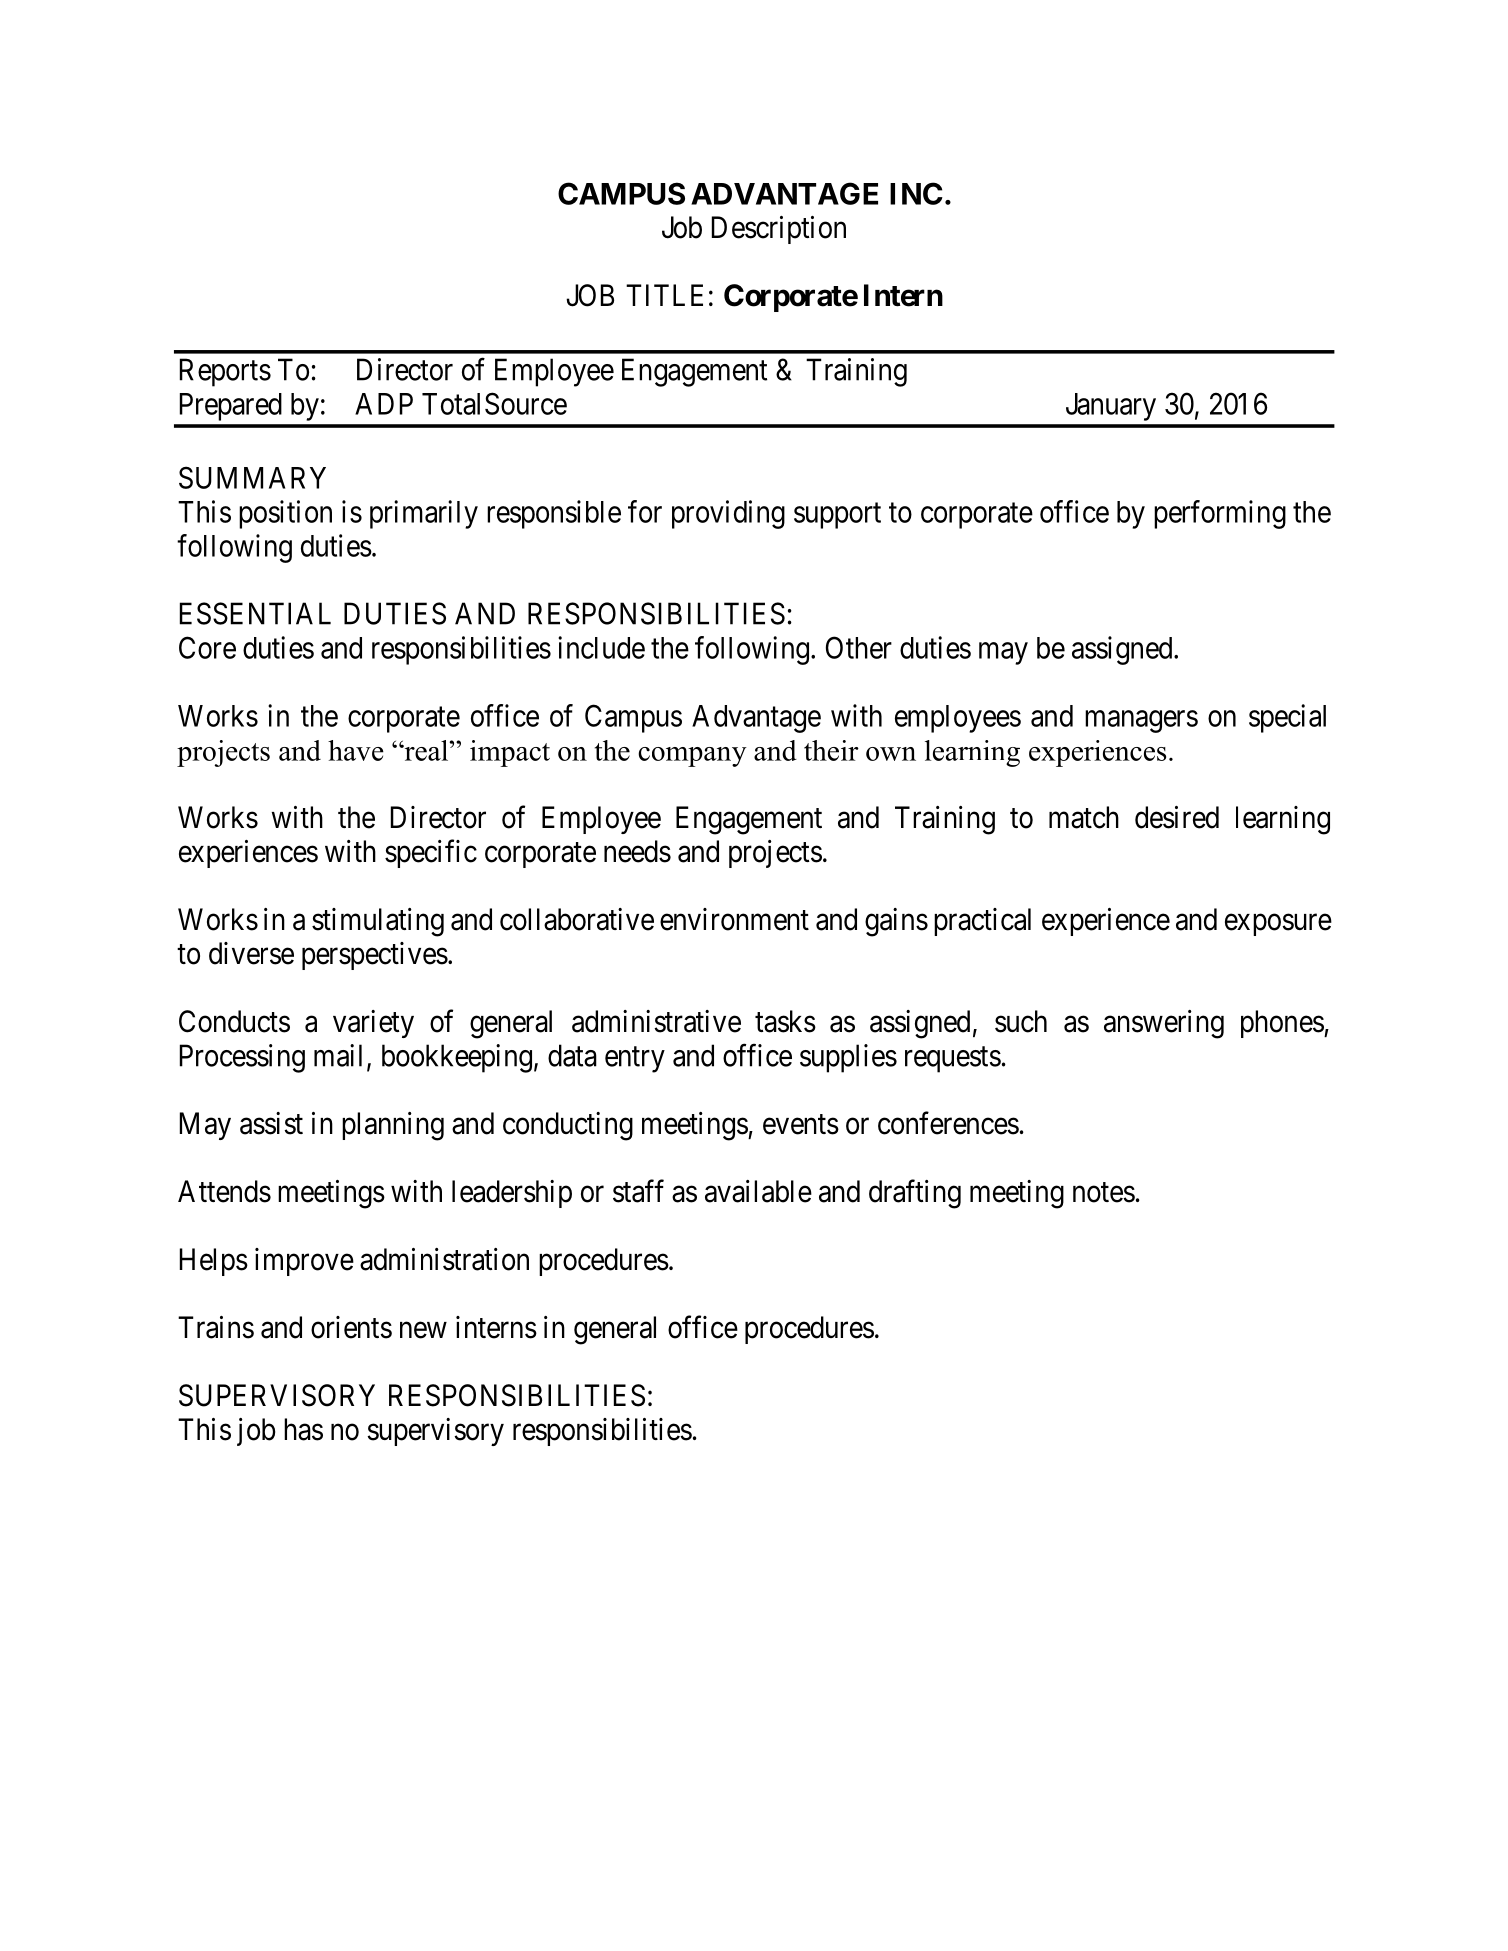  What do you see at coordinates (356, 750) in the page?
I see `have` at bounding box center [356, 750].
